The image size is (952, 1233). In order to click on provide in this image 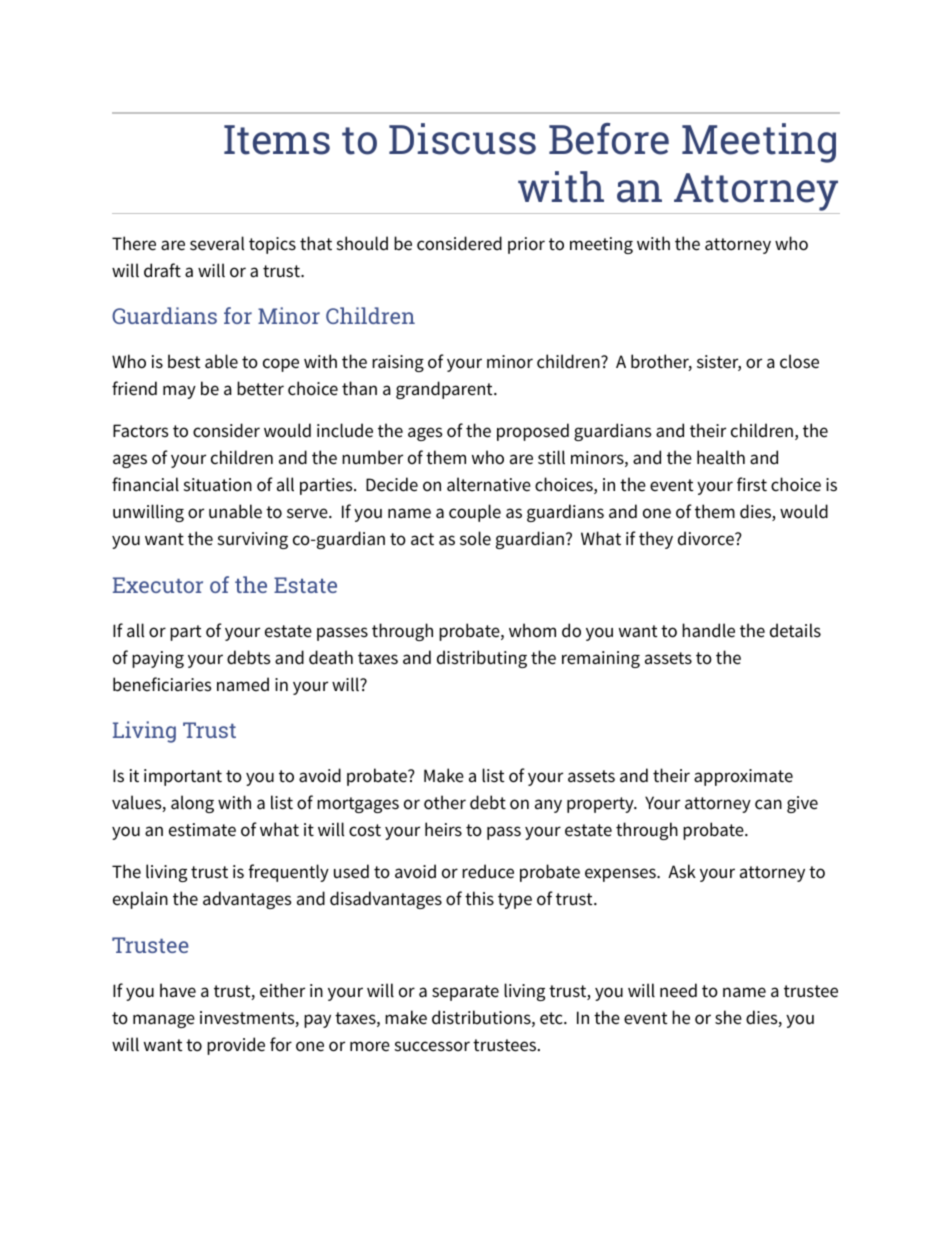, I will do `click(236, 1046)`.
